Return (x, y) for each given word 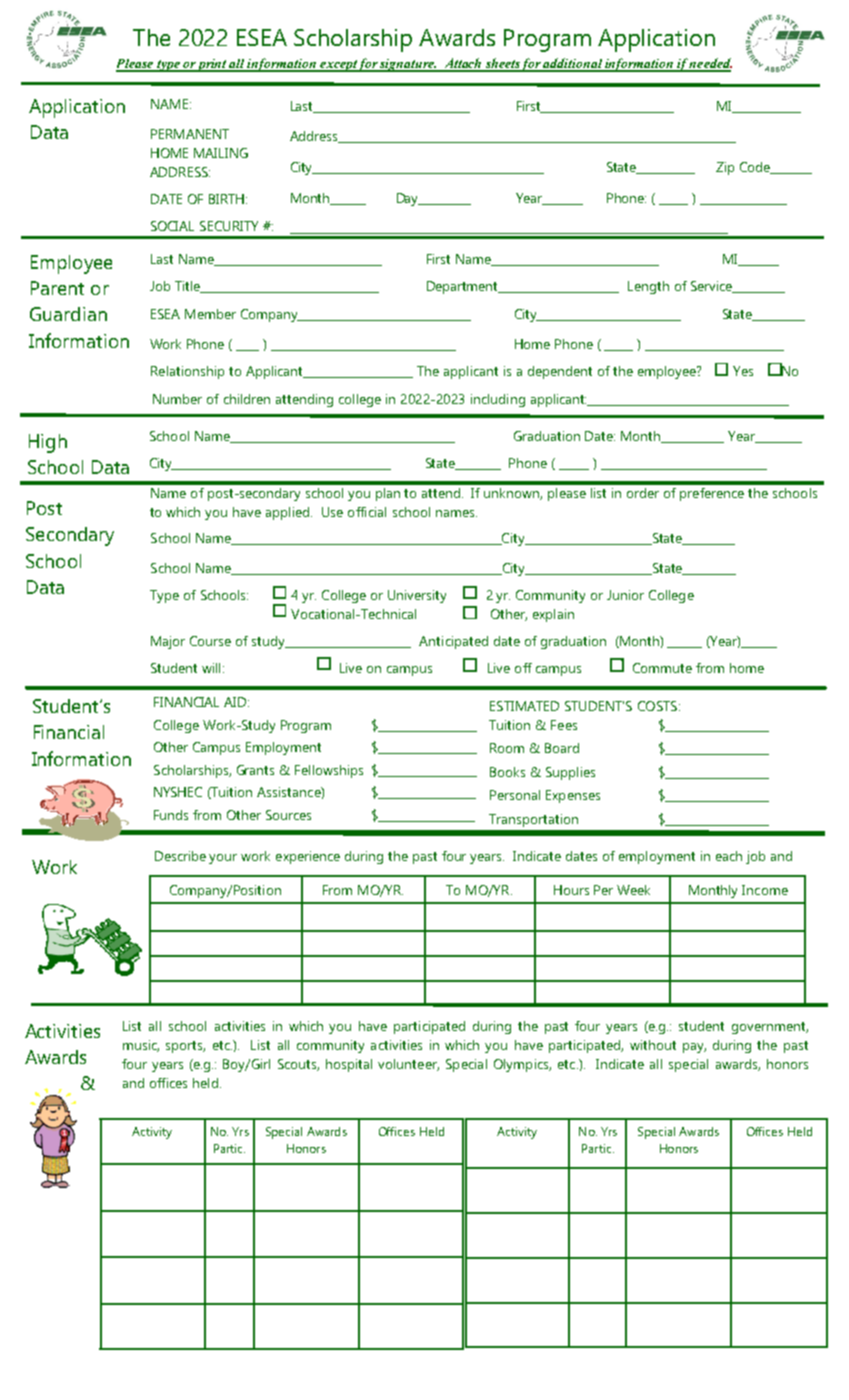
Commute (662, 668)
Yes (743, 371)
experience (308, 857)
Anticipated (453, 642)
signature (407, 65)
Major (168, 642)
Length (648, 287)
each (729, 856)
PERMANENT (190, 134)
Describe (180, 856)
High (48, 443)
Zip (725, 168)
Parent (57, 288)
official (367, 512)
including (498, 400)
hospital (349, 1065)
